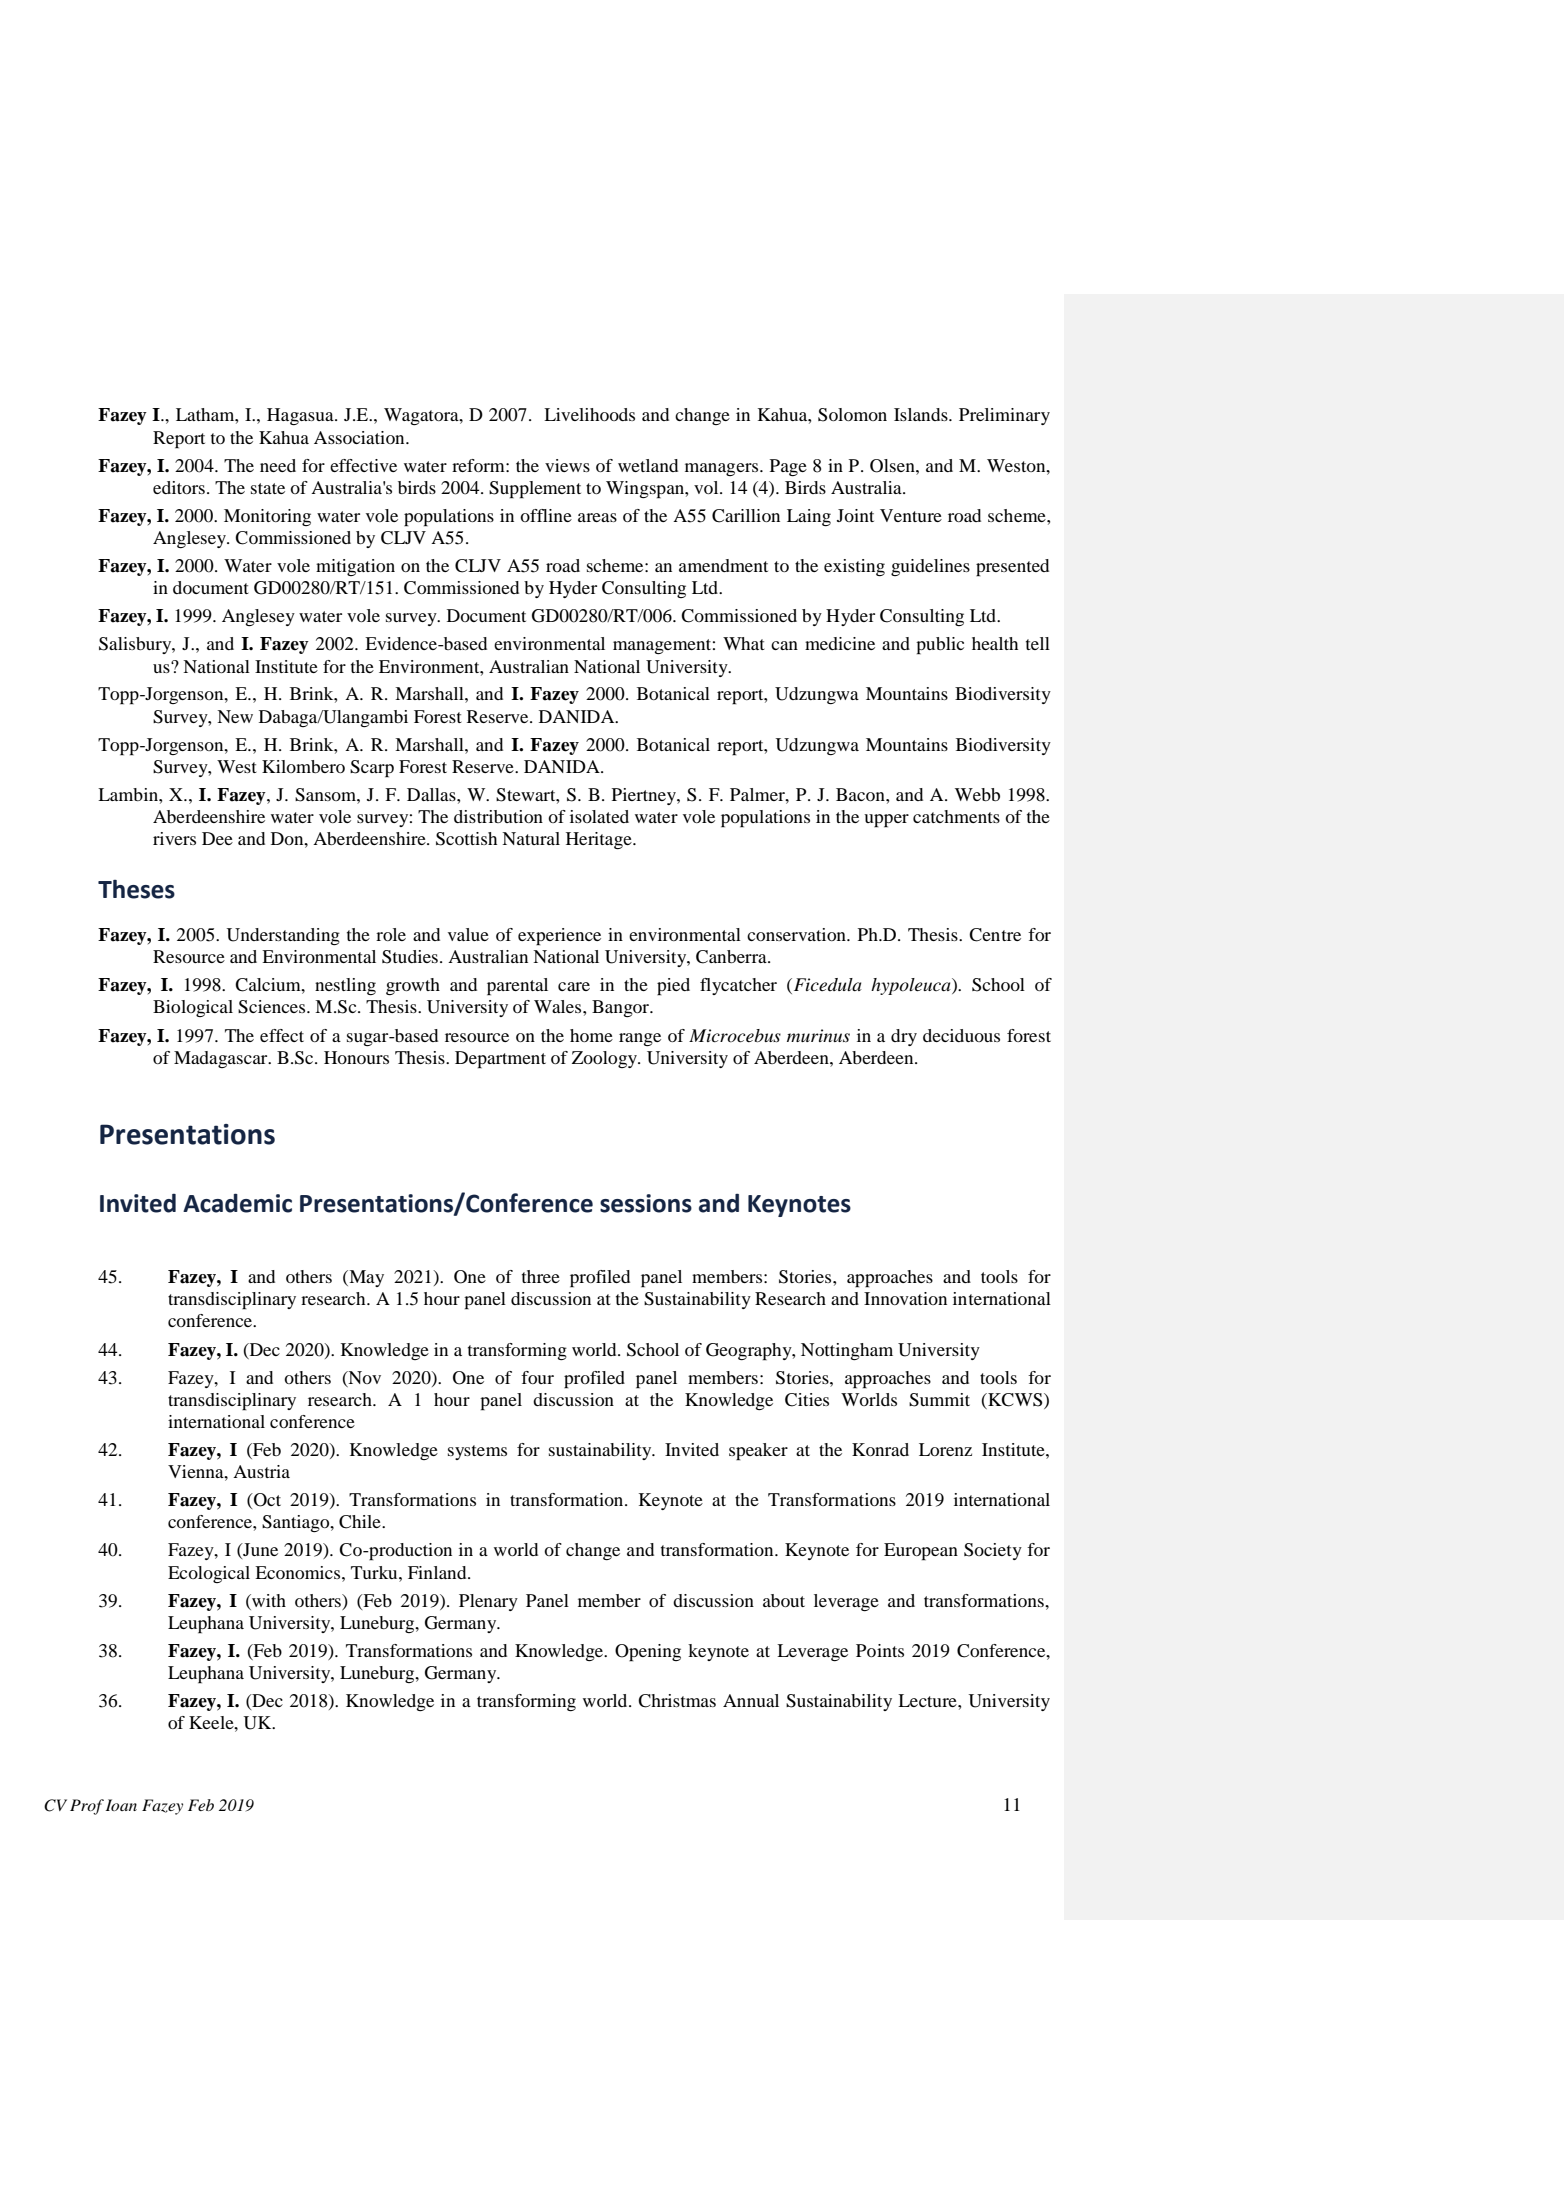  Describe the element at coordinates (235, 716) in the screenshot. I see `New` at that location.
